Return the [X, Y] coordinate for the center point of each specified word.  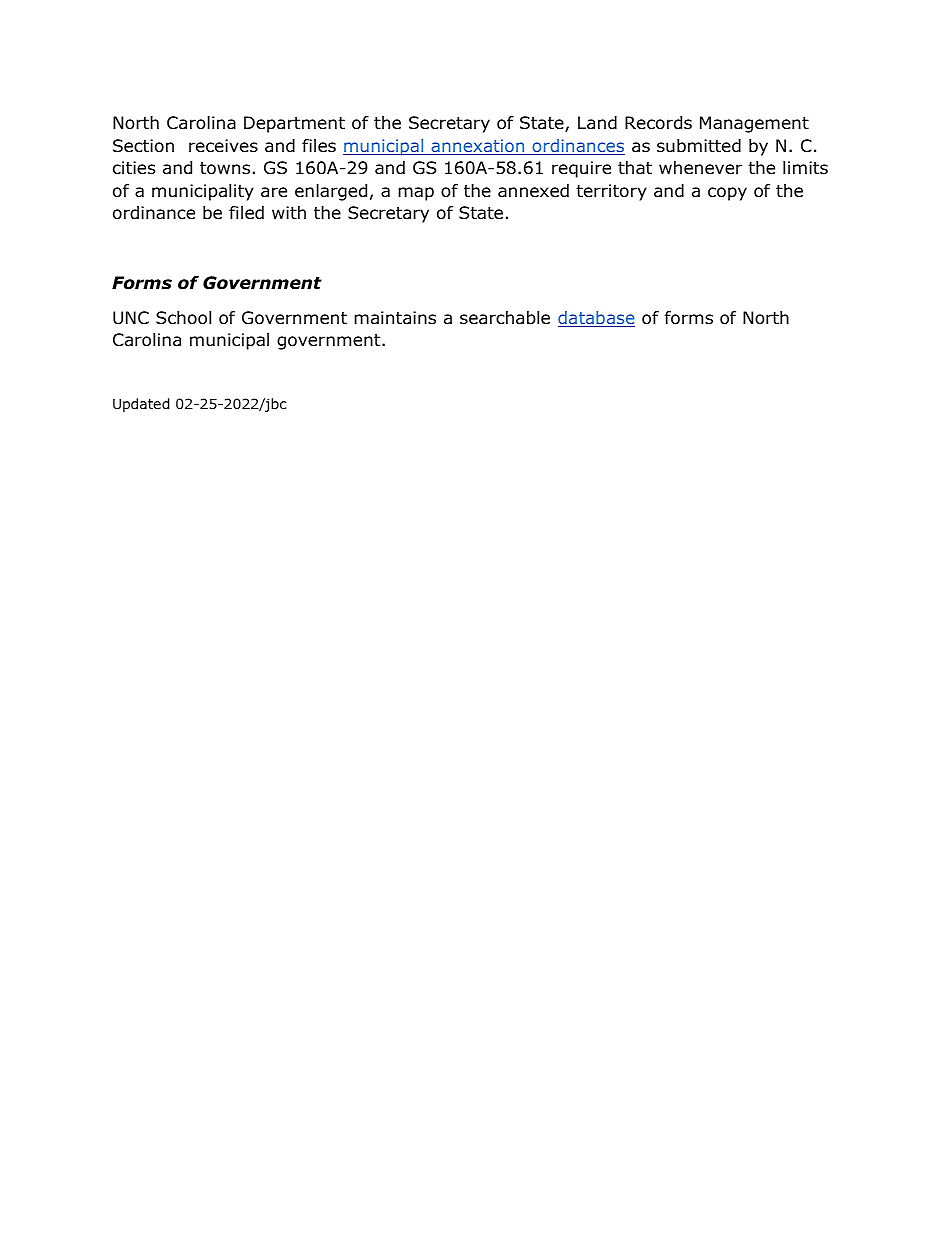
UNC [131, 318]
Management [754, 124]
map [416, 194]
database [596, 319]
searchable [505, 318]
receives [223, 146]
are [274, 192]
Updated [141, 405]
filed [246, 213]
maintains [395, 318]
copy [727, 194]
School [183, 318]
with [289, 212]
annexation [478, 147]
